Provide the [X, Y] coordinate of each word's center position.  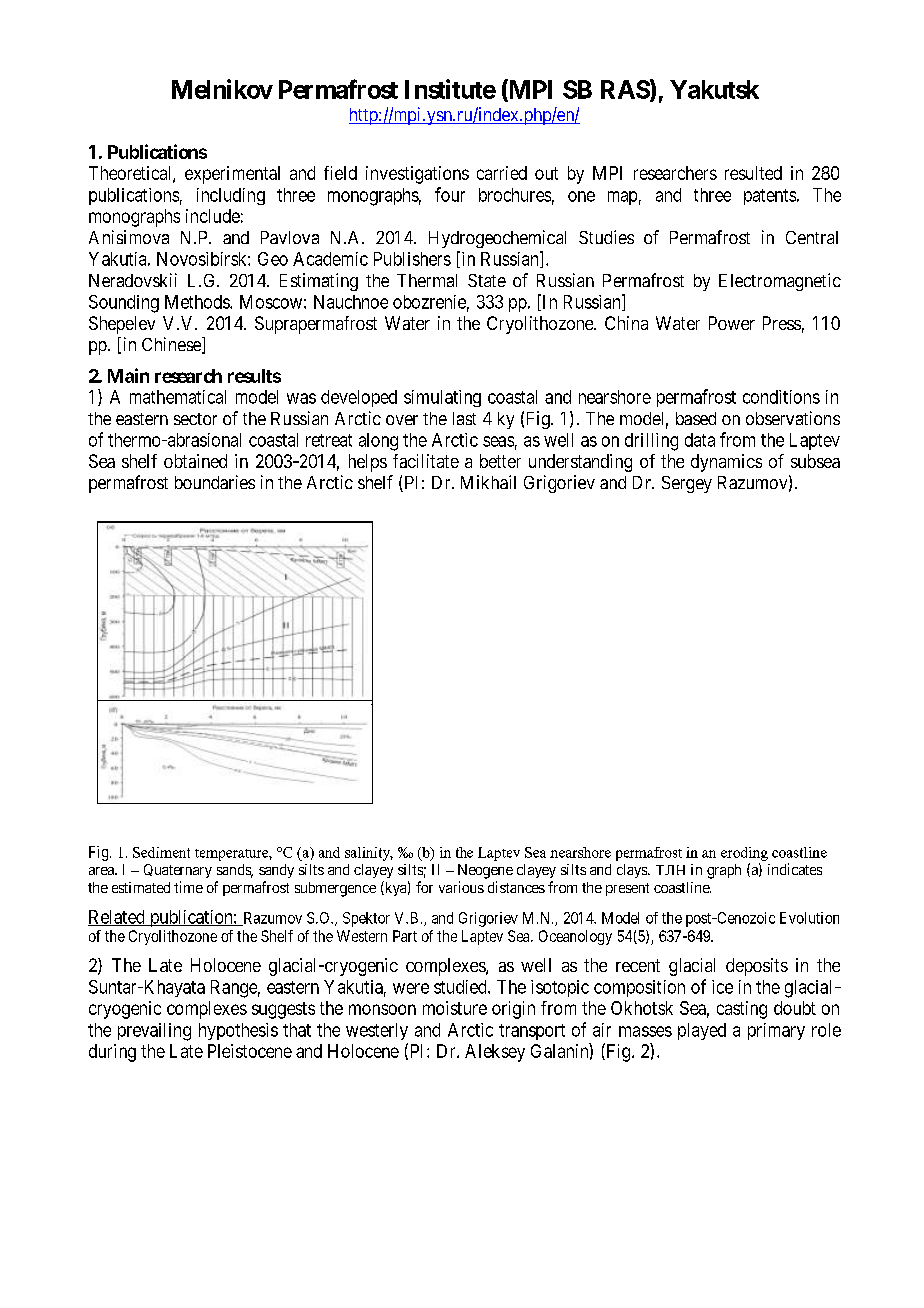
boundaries [215, 482]
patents [770, 197]
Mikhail [488, 482]
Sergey [687, 484]
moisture [455, 1008]
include [213, 216]
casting [742, 1010]
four [450, 194]
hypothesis [238, 1031]
